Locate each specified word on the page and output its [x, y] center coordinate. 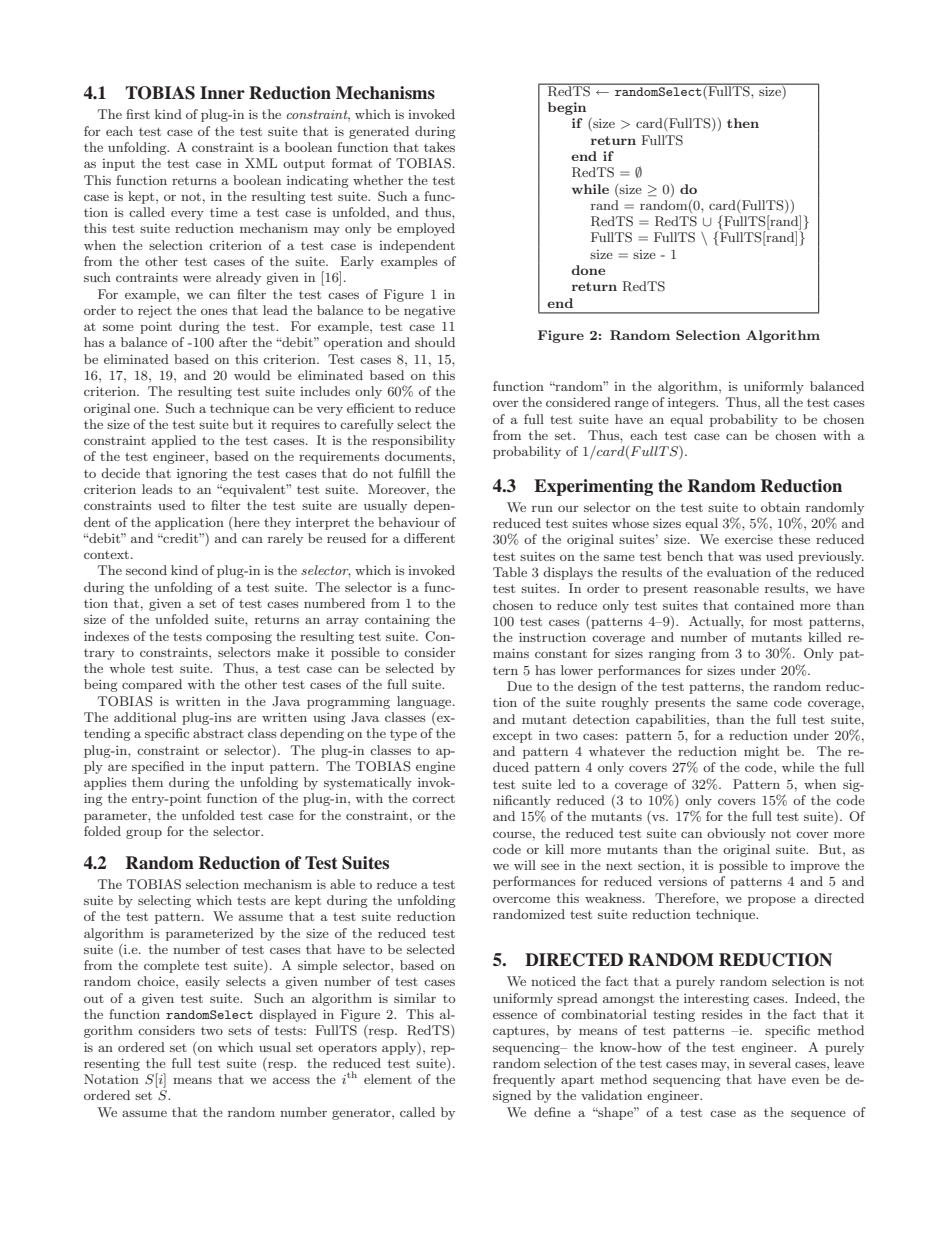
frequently [524, 1080]
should [435, 342]
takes [439, 147]
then [743, 123]
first [138, 114]
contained [764, 605]
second [146, 570]
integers [693, 404]
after [233, 342]
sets [239, 1030]
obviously [736, 834]
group [144, 834]
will [525, 865]
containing [397, 620]
